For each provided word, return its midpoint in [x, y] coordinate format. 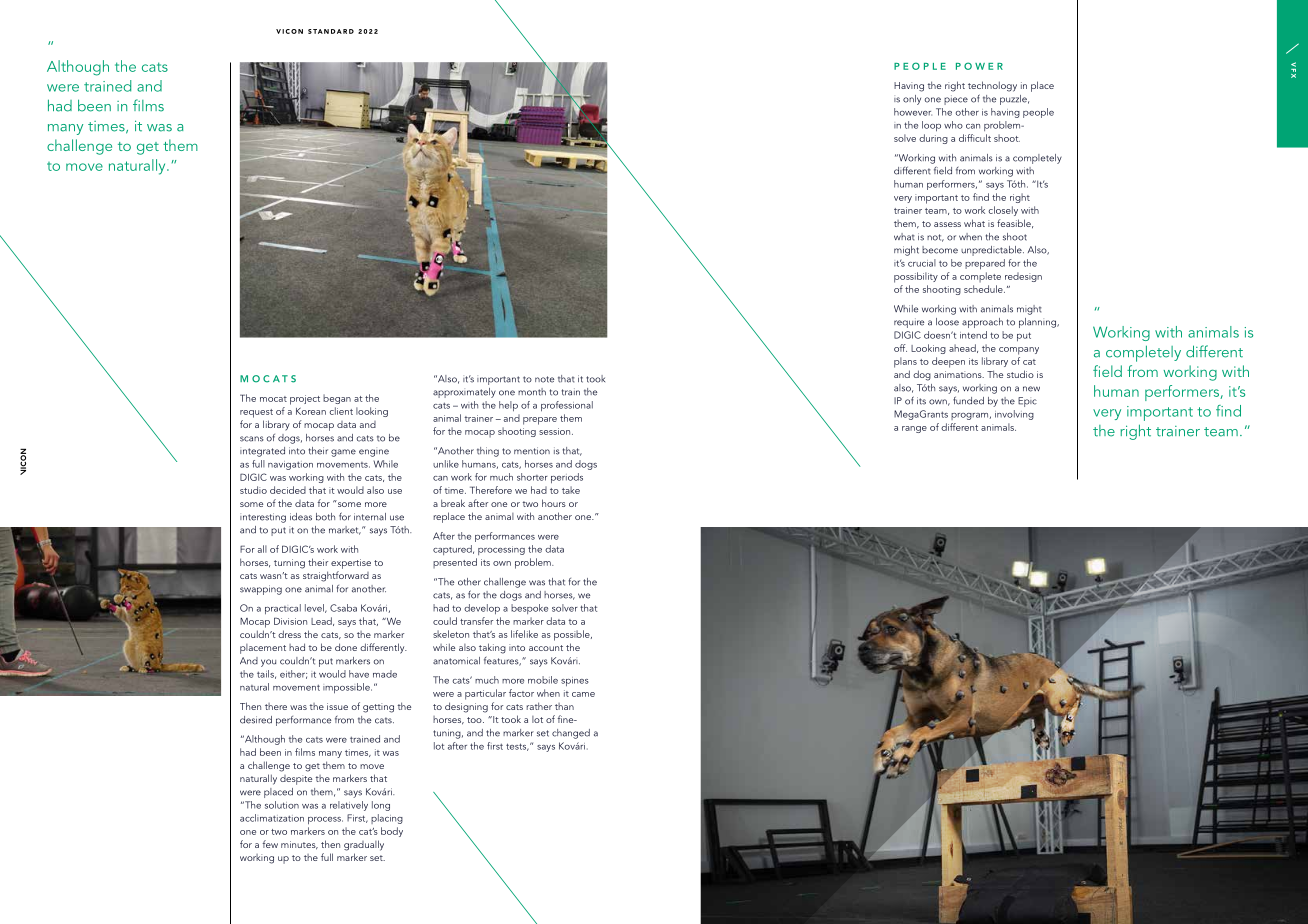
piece [956, 100]
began [337, 399]
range [914, 429]
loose [947, 322]
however [913, 112]
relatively [349, 806]
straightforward [336, 576]
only [912, 100]
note [544, 379]
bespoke [529, 609]
